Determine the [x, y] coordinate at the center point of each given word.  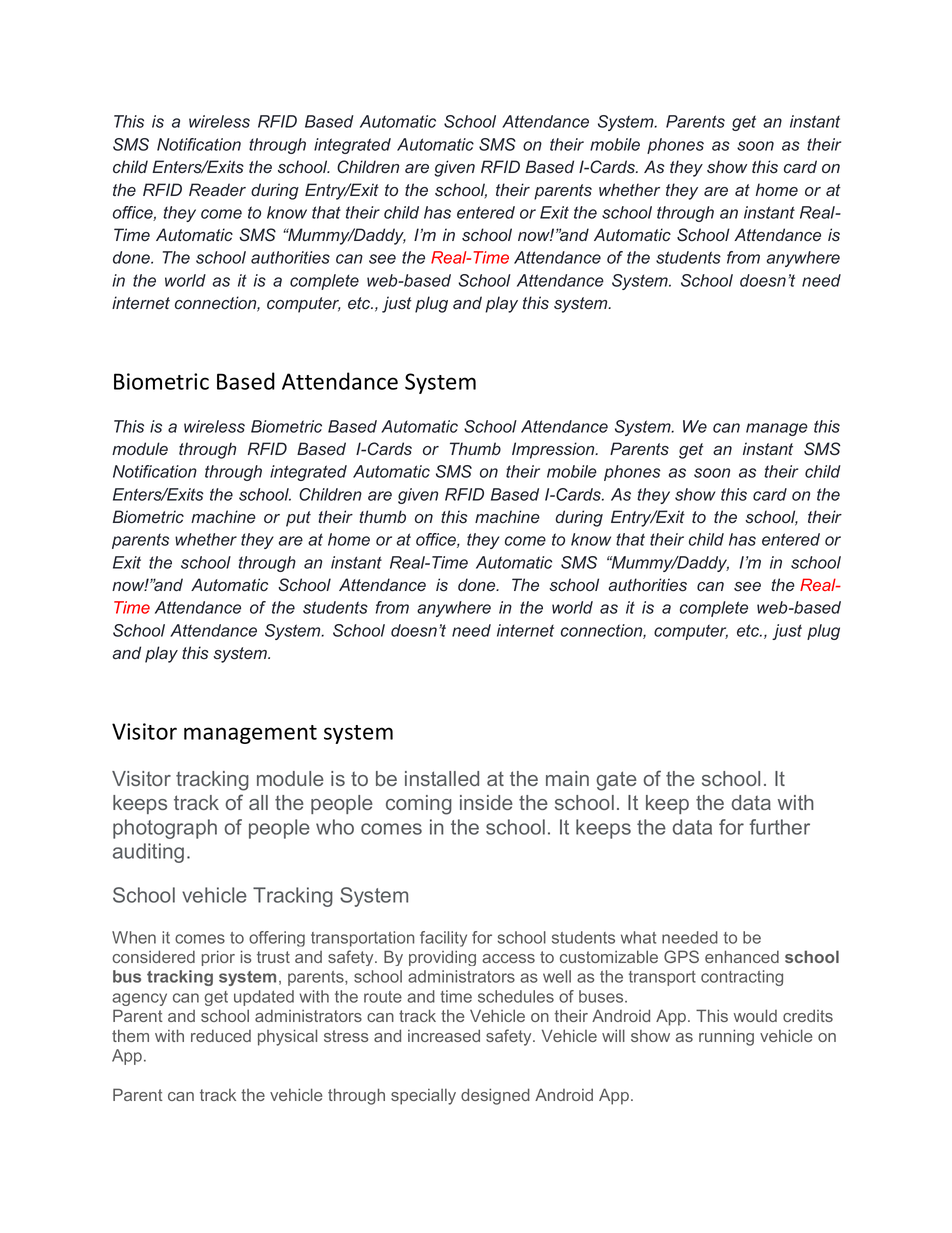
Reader [217, 190]
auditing [148, 853]
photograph [165, 829]
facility [443, 939]
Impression [554, 450]
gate [616, 781]
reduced [221, 1035]
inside [486, 802]
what [638, 937]
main [567, 778]
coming [419, 805]
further [779, 827]
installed [442, 778]
